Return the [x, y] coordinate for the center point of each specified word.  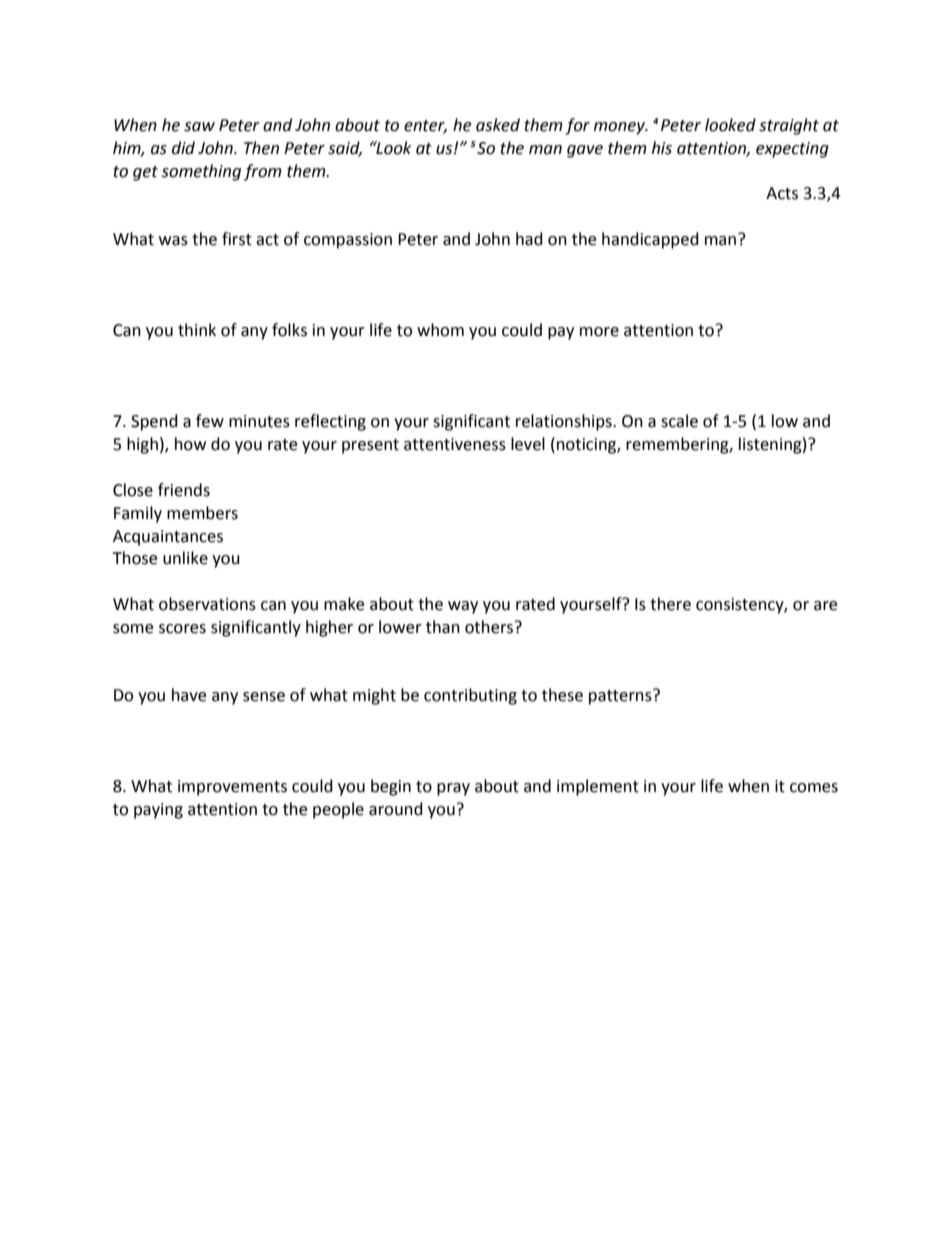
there [670, 604]
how [190, 444]
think [197, 330]
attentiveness [455, 444]
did [183, 148]
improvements [232, 788]
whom [440, 330]
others [490, 627]
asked [498, 125]
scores [182, 629]
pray [453, 789]
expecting [792, 150]
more [599, 332]
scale [679, 421]
